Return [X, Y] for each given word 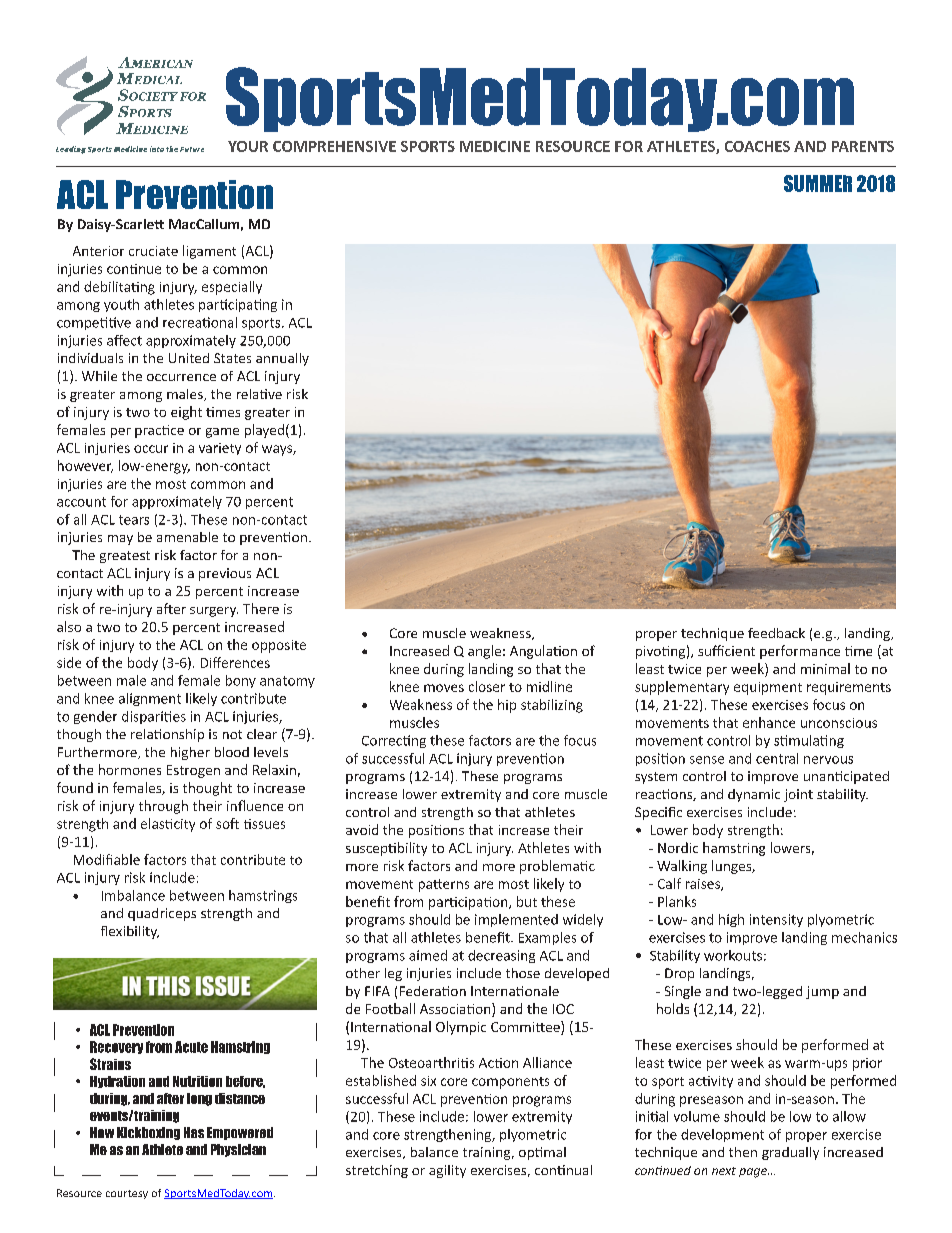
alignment [150, 699]
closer [487, 686]
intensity [776, 920]
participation [469, 903]
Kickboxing [148, 1133]
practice [159, 431]
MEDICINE [495, 146]
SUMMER [818, 183]
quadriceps [162, 914]
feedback [776, 633]
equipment [768, 688]
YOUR [248, 146]
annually [282, 359]
